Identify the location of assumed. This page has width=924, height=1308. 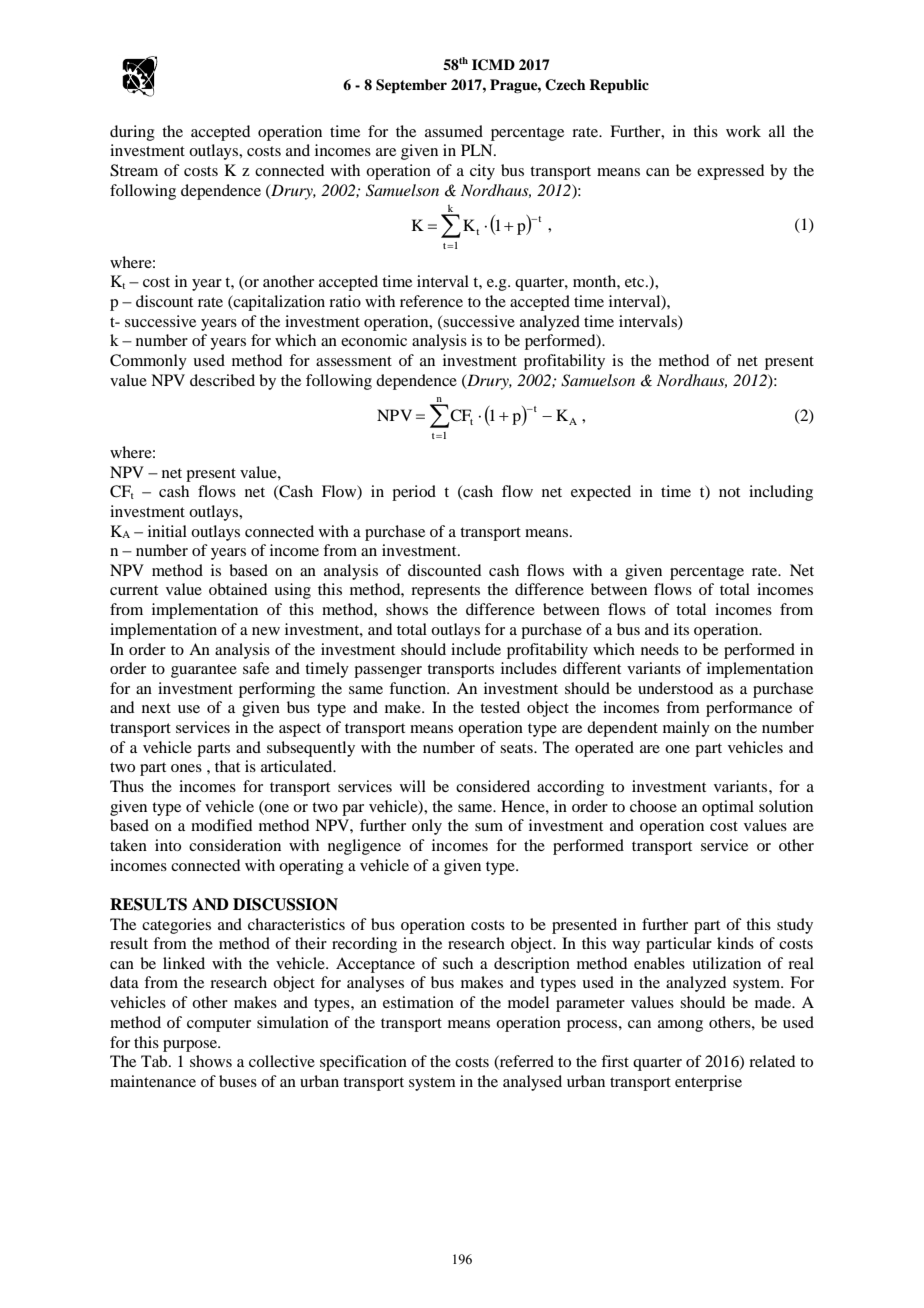
(454, 131).
